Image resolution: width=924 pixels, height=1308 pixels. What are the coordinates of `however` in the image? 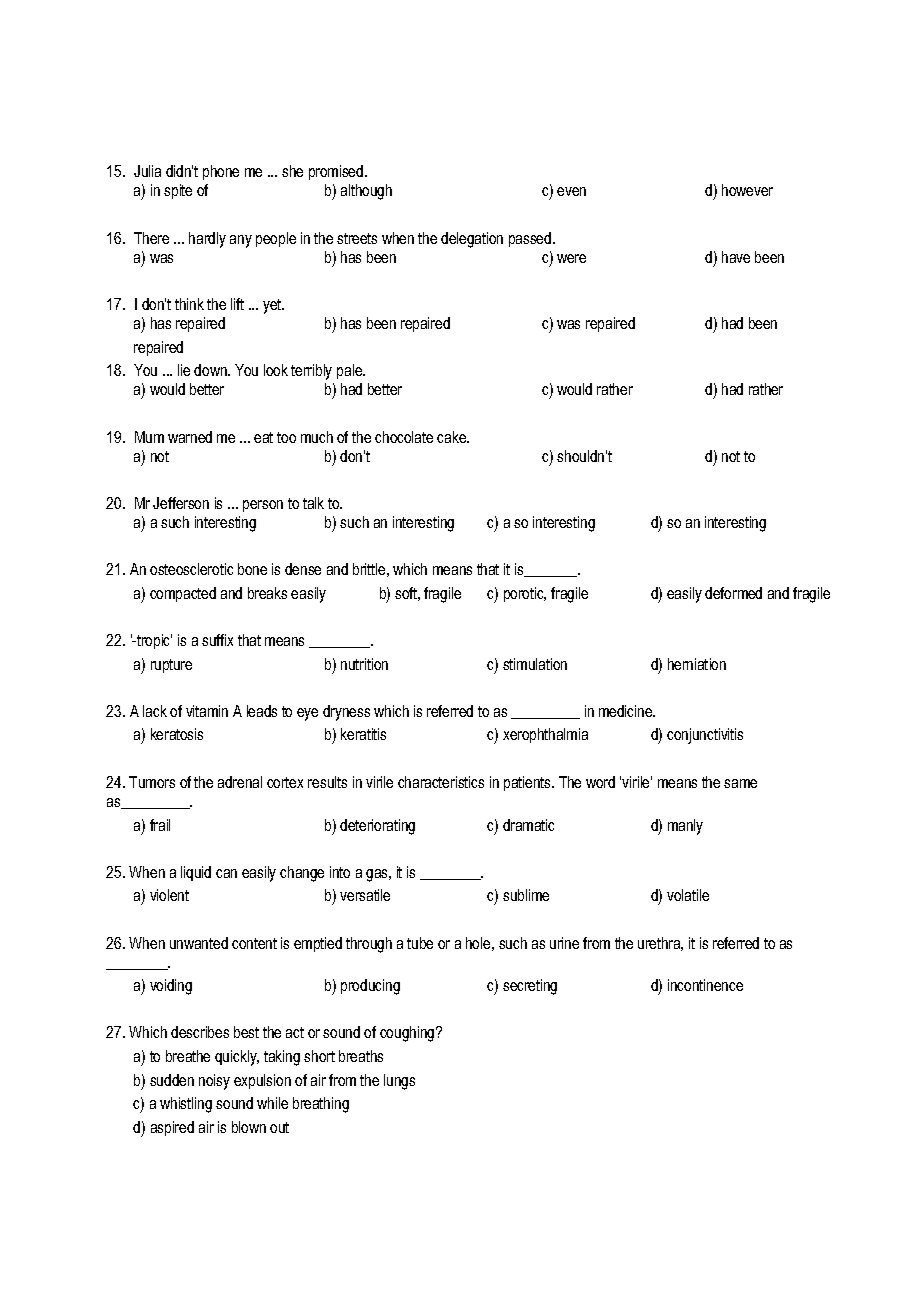 It's located at (747, 190).
